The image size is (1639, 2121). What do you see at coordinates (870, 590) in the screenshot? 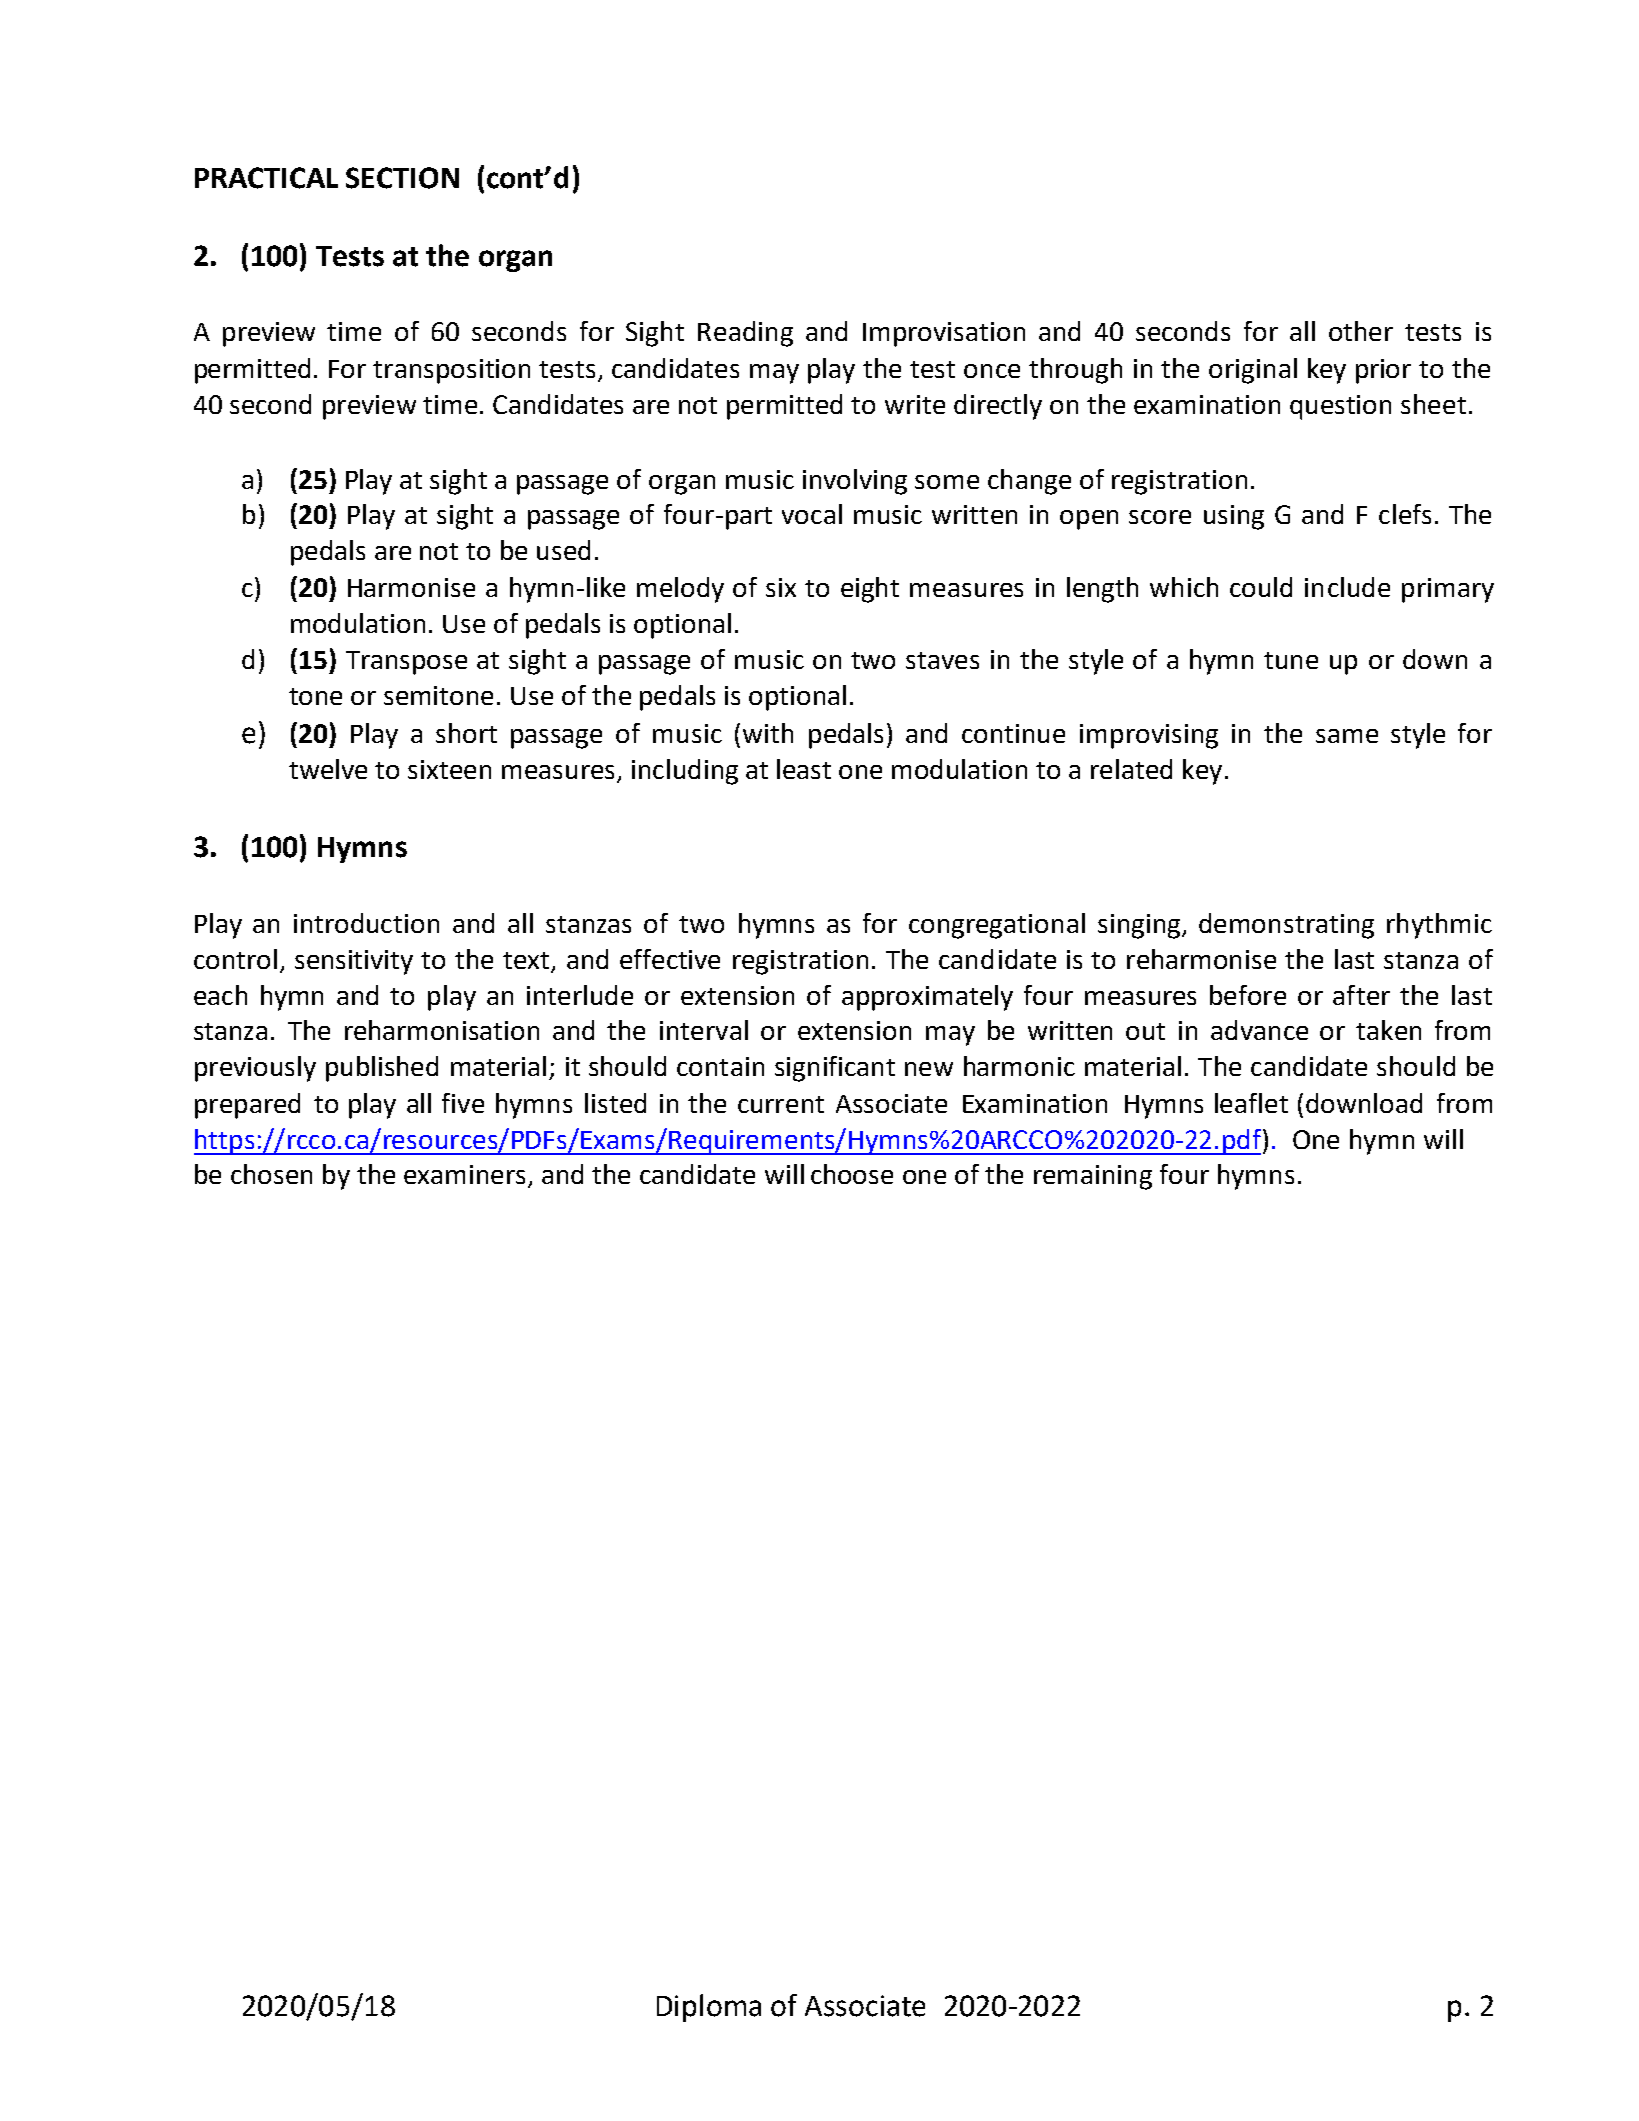
I see `eight` at bounding box center [870, 590].
